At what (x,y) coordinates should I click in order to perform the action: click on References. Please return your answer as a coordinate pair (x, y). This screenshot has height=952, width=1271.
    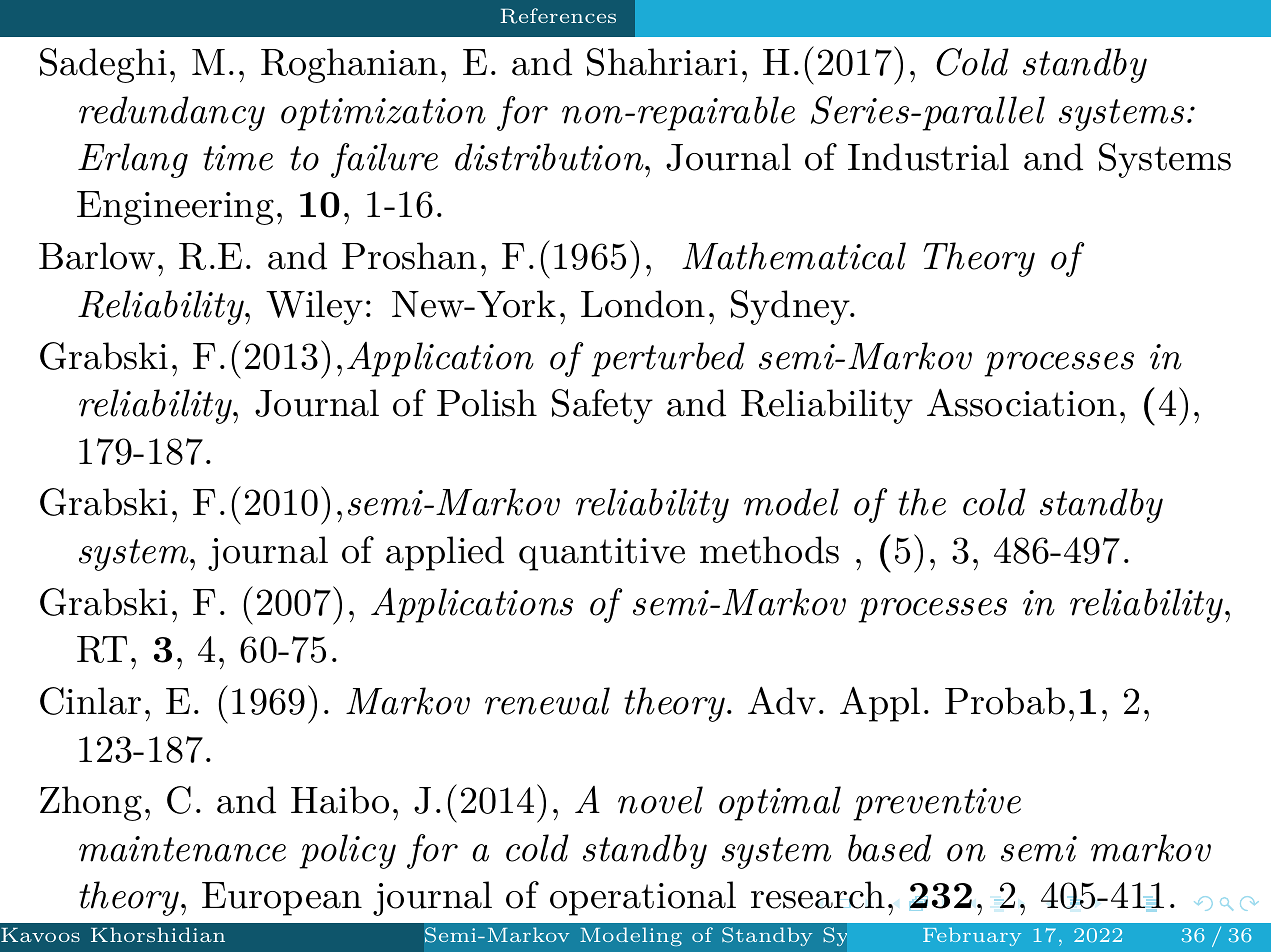
    Looking at the image, I should click on (558, 16).
